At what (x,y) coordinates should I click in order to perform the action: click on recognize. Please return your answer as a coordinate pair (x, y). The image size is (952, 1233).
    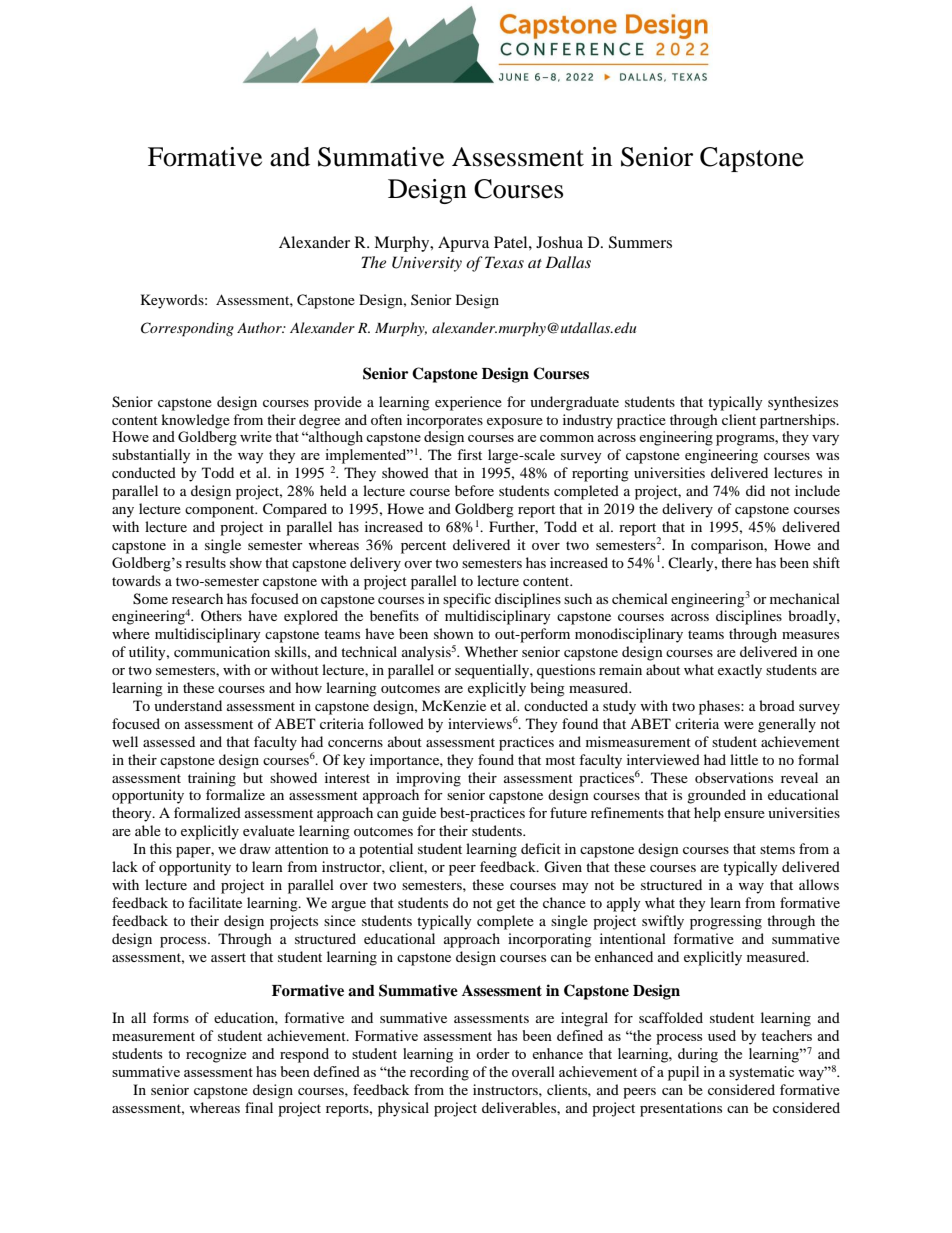
    Looking at the image, I should click on (216, 1055).
